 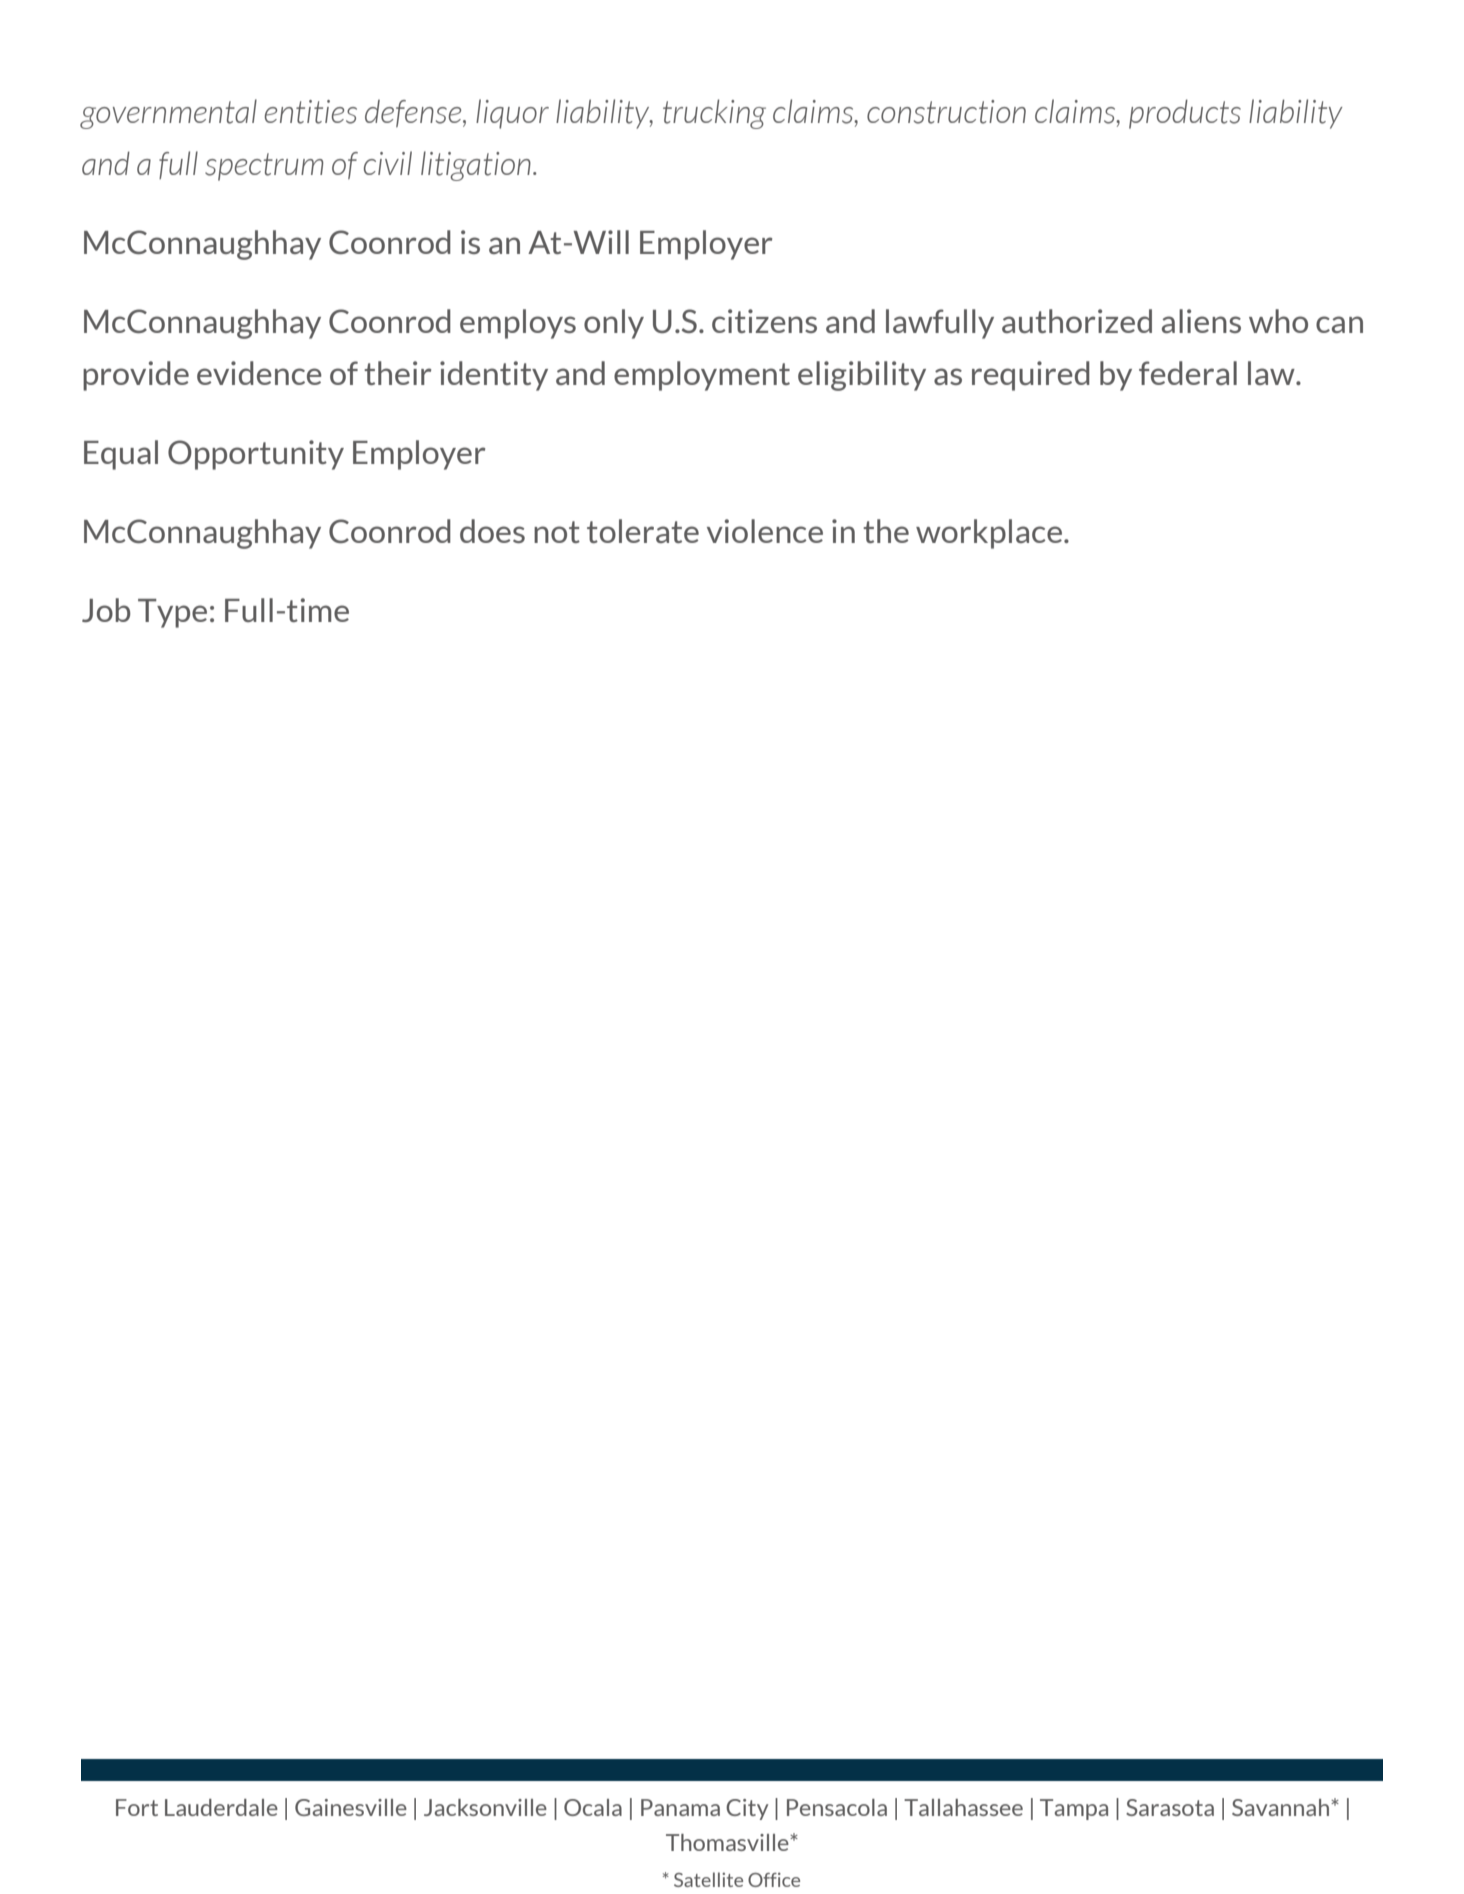 I want to click on City, so click(x=747, y=1809).
